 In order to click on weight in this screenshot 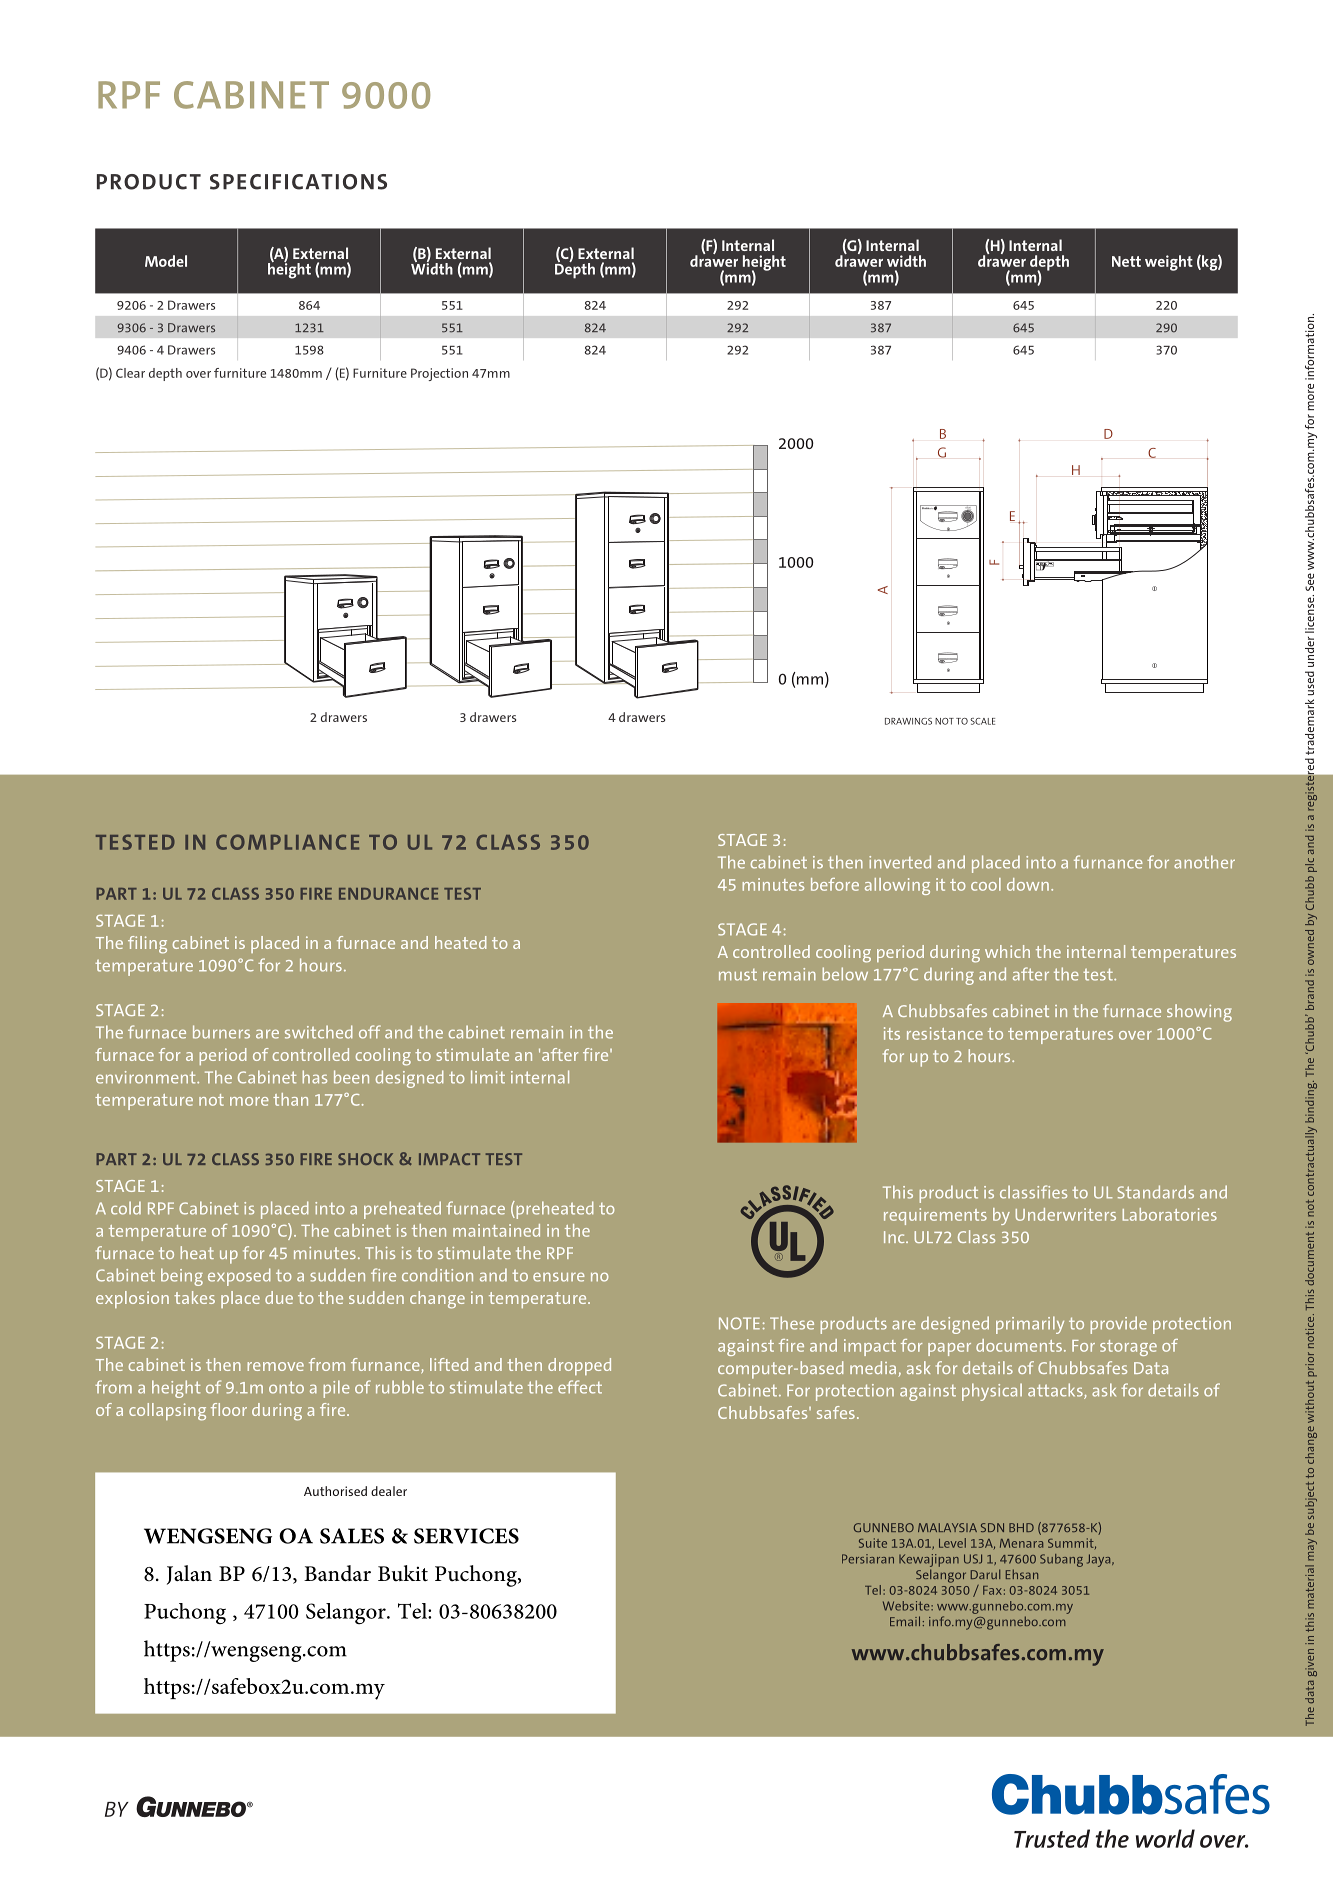, I will do `click(1169, 263)`.
